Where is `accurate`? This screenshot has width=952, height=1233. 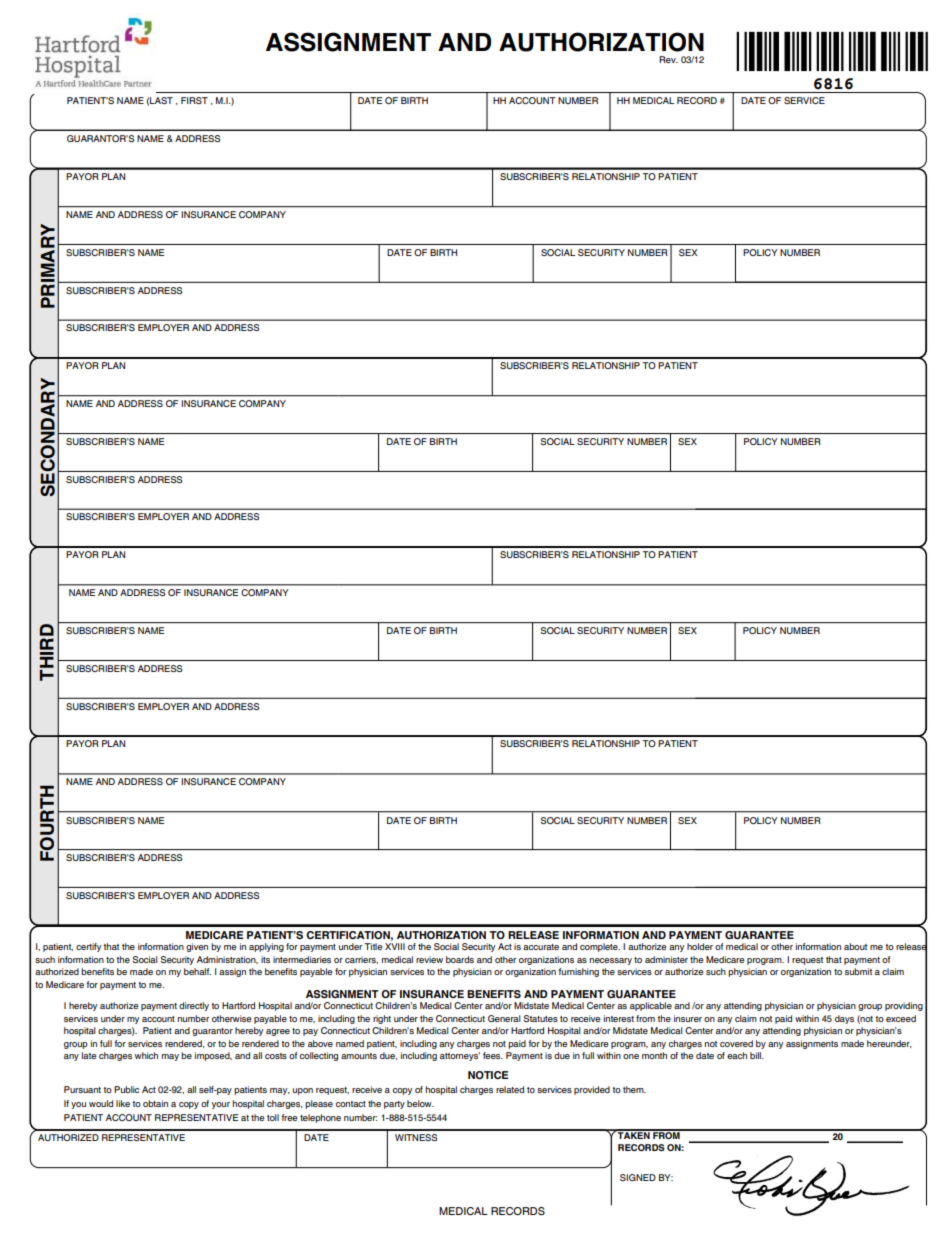 accurate is located at coordinates (541, 947).
